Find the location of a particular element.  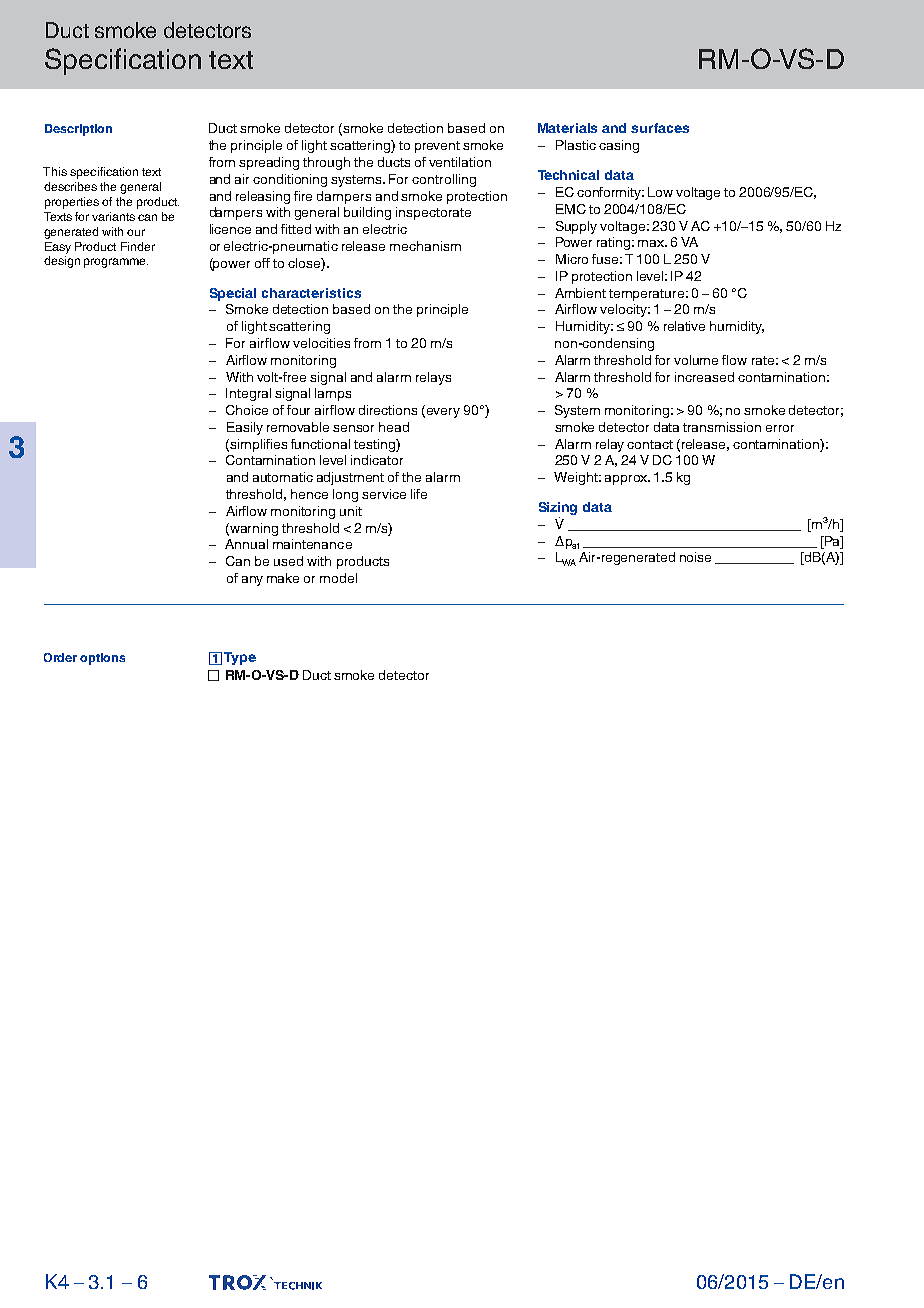

surfaces is located at coordinates (660, 128).
